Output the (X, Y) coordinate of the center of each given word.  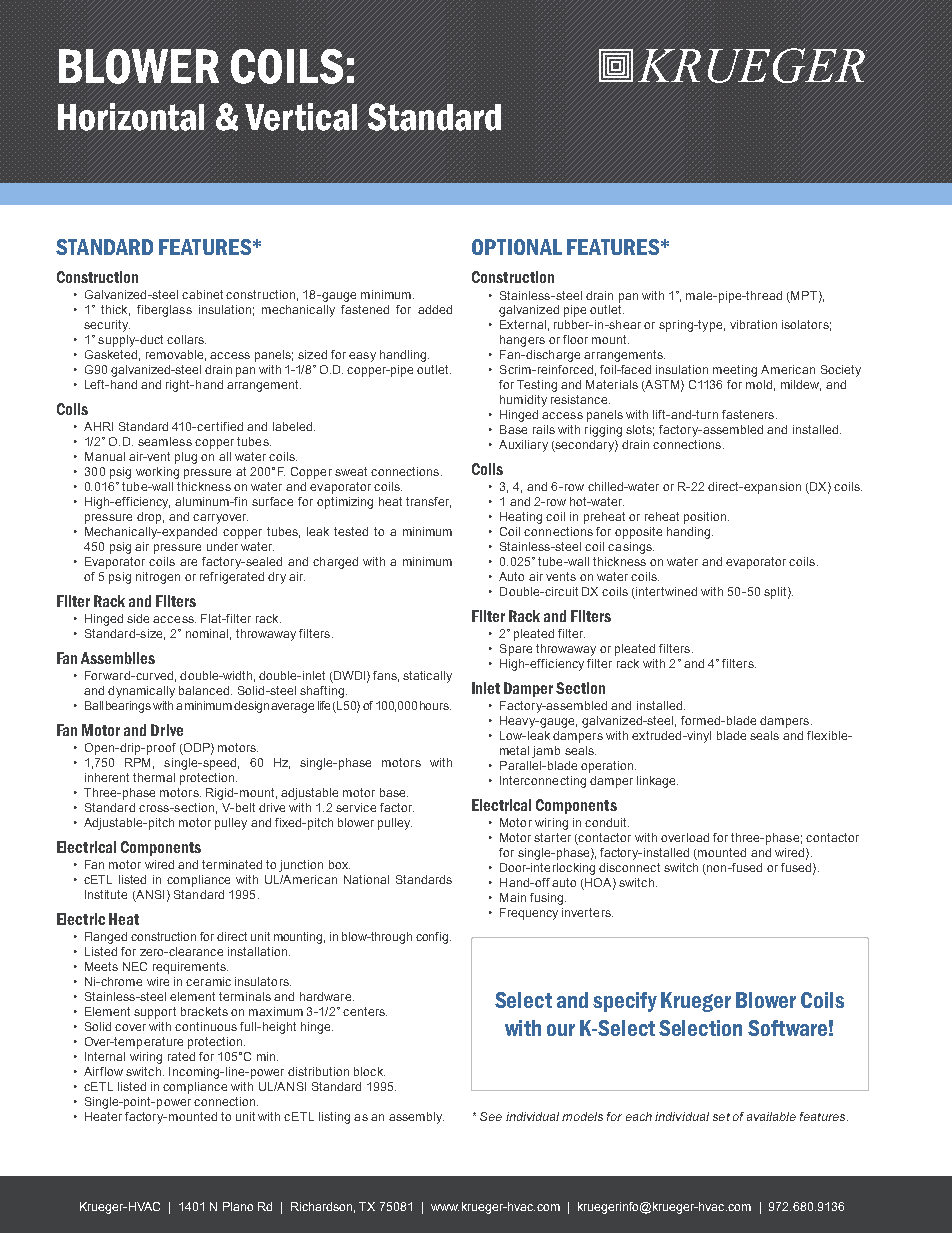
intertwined (666, 591)
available (771, 1116)
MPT (804, 295)
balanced (205, 690)
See (491, 1116)
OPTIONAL (517, 247)
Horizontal (131, 117)
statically (427, 677)
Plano (238, 1206)
